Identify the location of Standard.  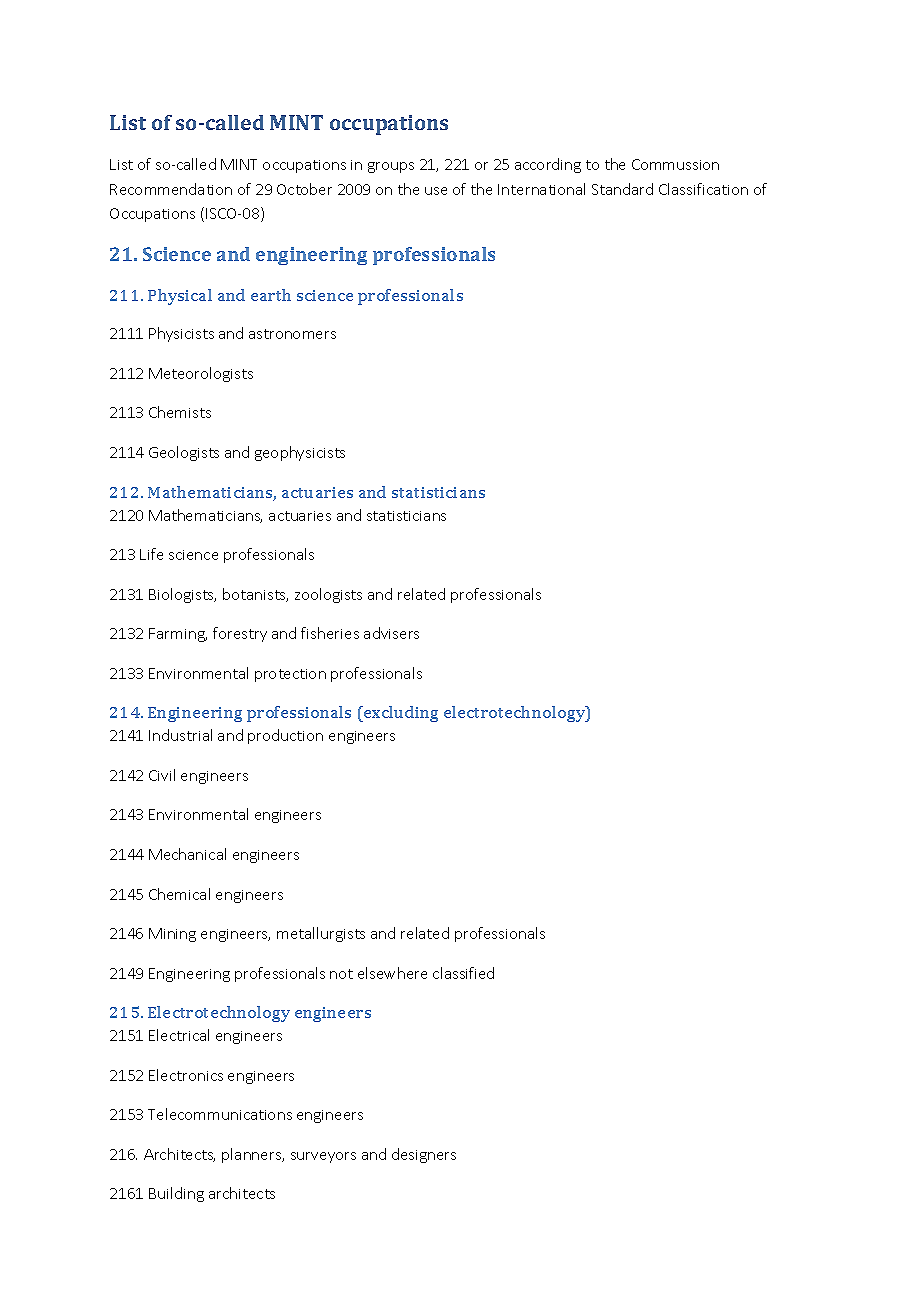
(622, 189).
